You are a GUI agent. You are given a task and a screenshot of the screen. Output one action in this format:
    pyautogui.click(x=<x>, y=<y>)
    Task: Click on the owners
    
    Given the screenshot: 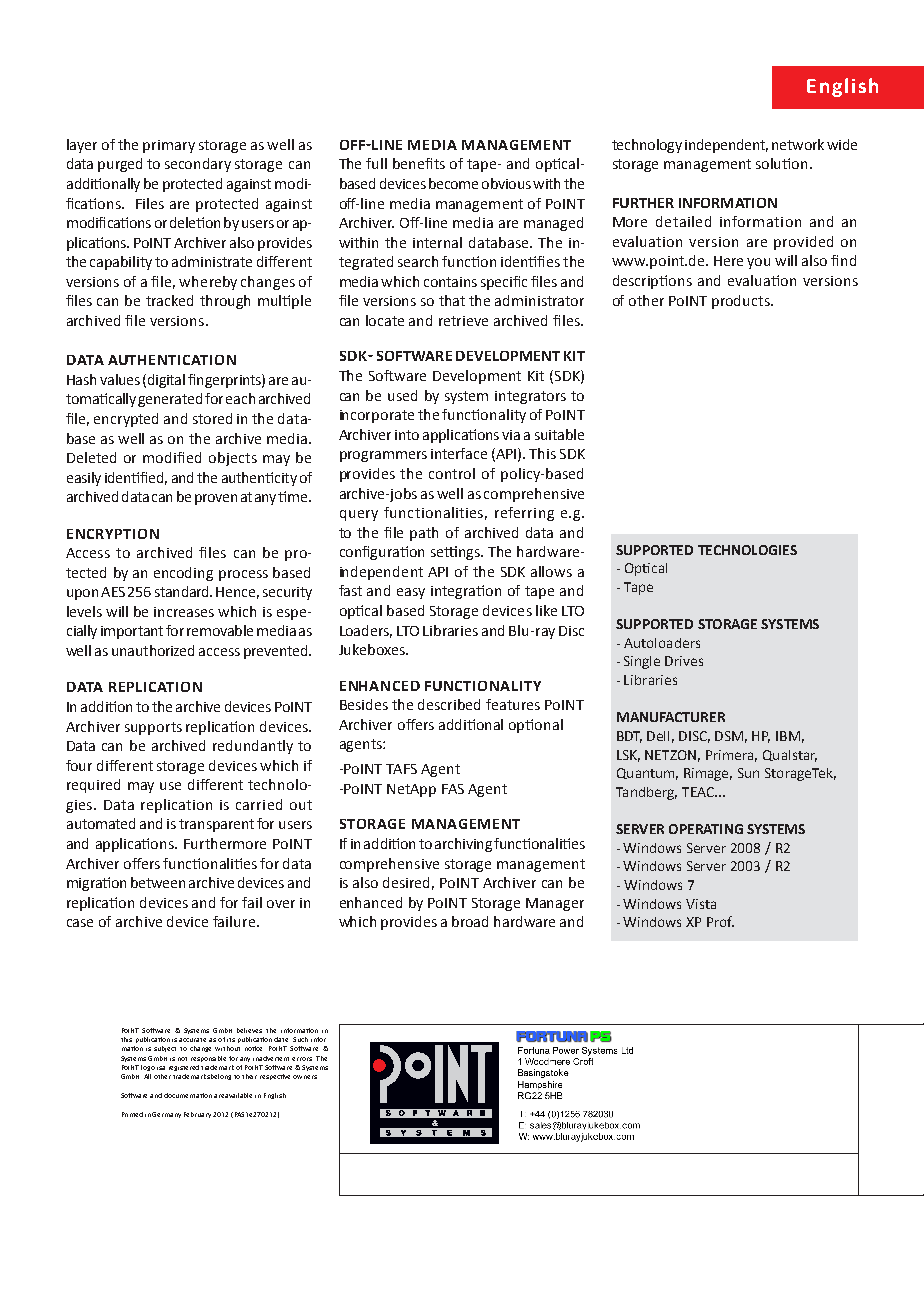 What is the action you would take?
    pyautogui.click(x=305, y=1077)
